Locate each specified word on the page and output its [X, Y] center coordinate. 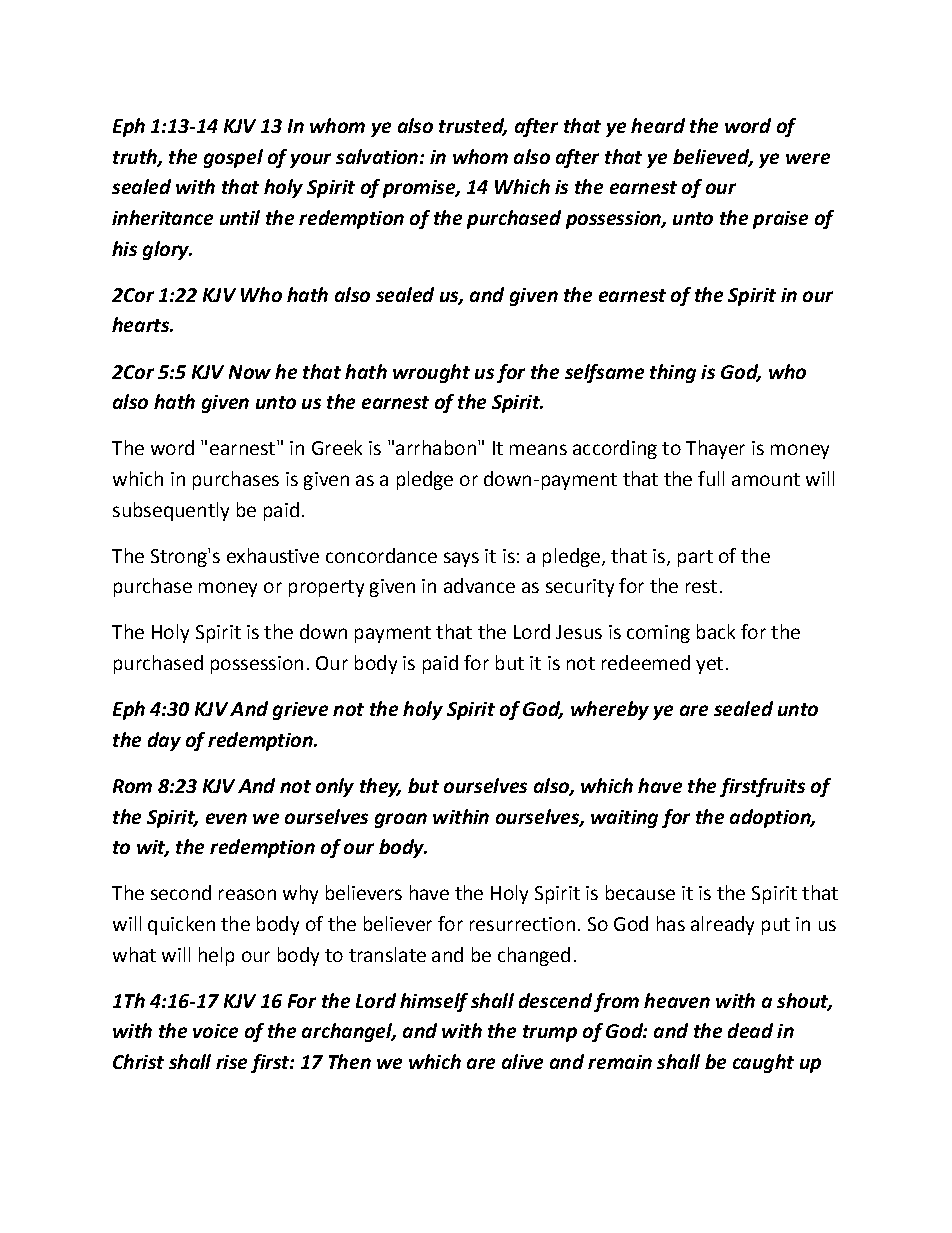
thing [673, 373]
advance [479, 585]
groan [401, 820]
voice [215, 1031]
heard [658, 125]
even [226, 818]
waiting [624, 819]
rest [701, 586]
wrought [431, 373]
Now [250, 372]
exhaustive [273, 555]
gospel [233, 158]
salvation [378, 156]
